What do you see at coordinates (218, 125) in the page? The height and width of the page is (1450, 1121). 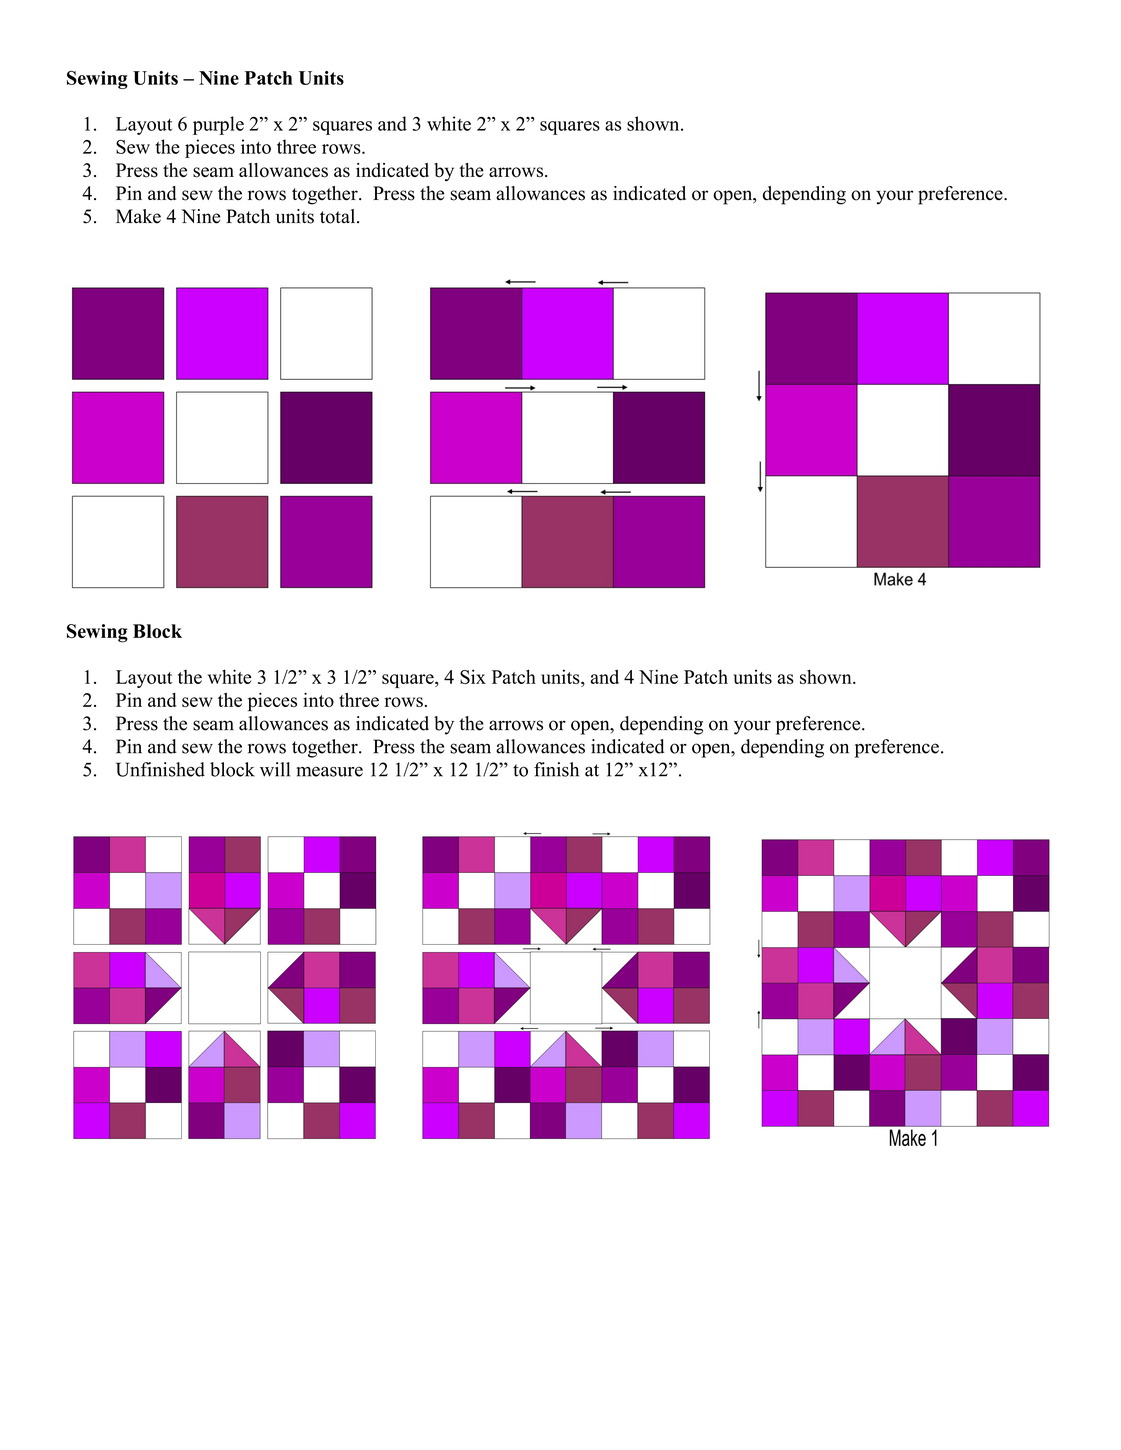 I see `purple` at bounding box center [218, 125].
